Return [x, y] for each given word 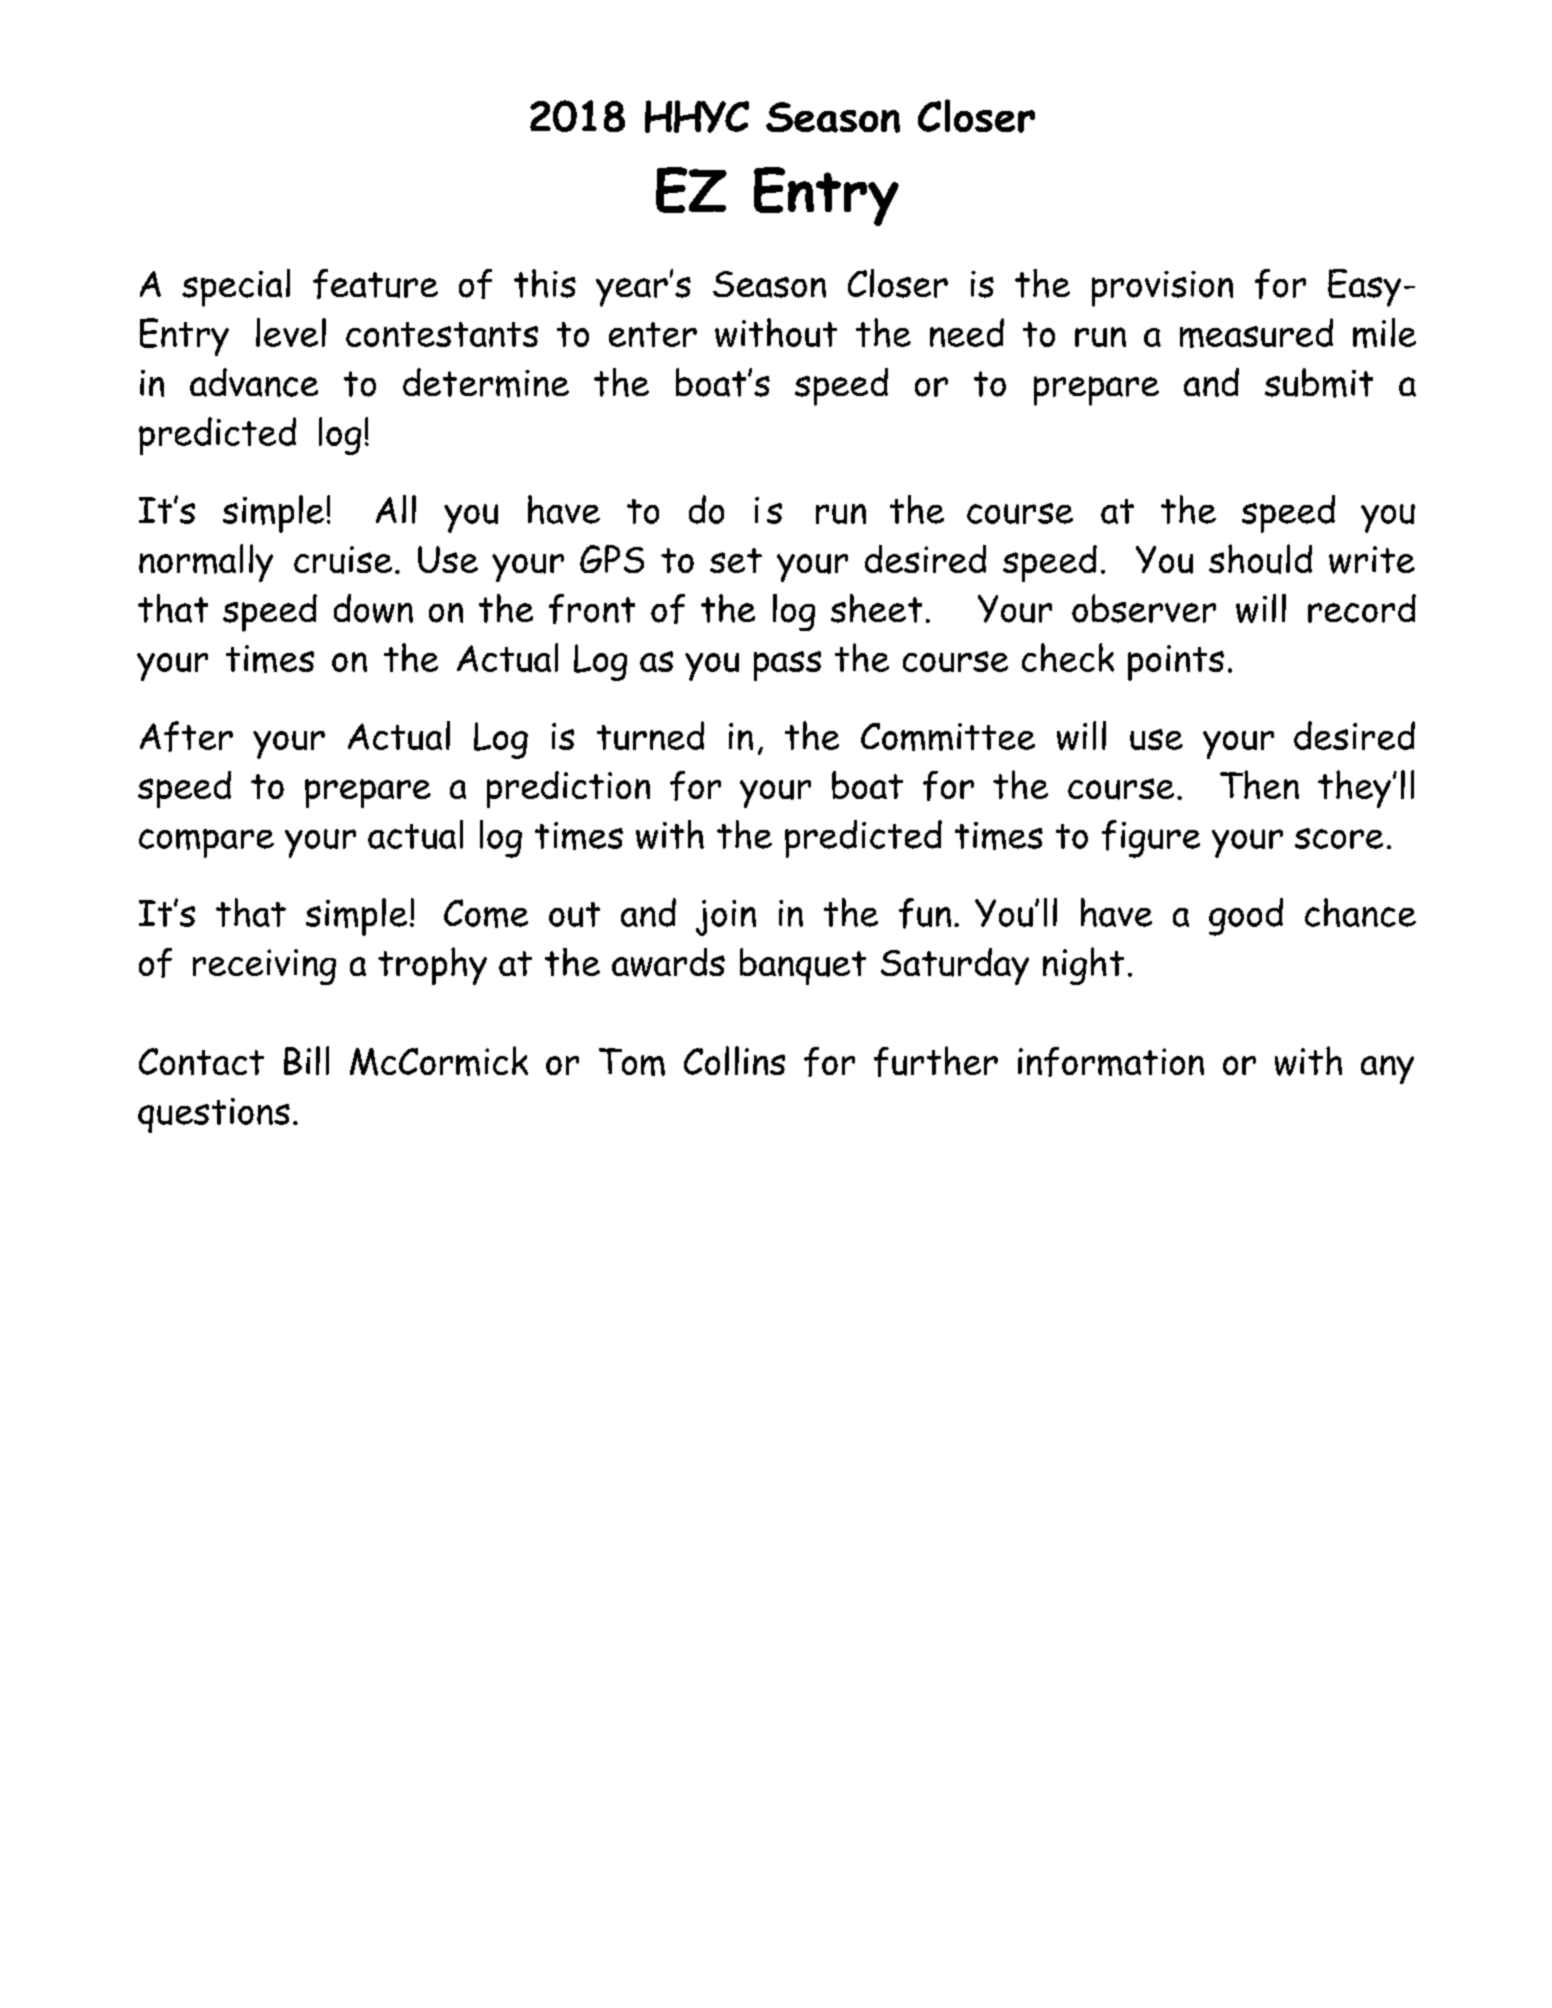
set [736, 560]
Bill [306, 1060]
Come [486, 913]
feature [375, 284]
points [1176, 663]
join [726, 918]
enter [653, 334]
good [1246, 917]
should [1260, 559]
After [186, 736]
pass [787, 666]
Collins [734, 1060]
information [1111, 1062]
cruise [343, 560]
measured [1256, 333]
